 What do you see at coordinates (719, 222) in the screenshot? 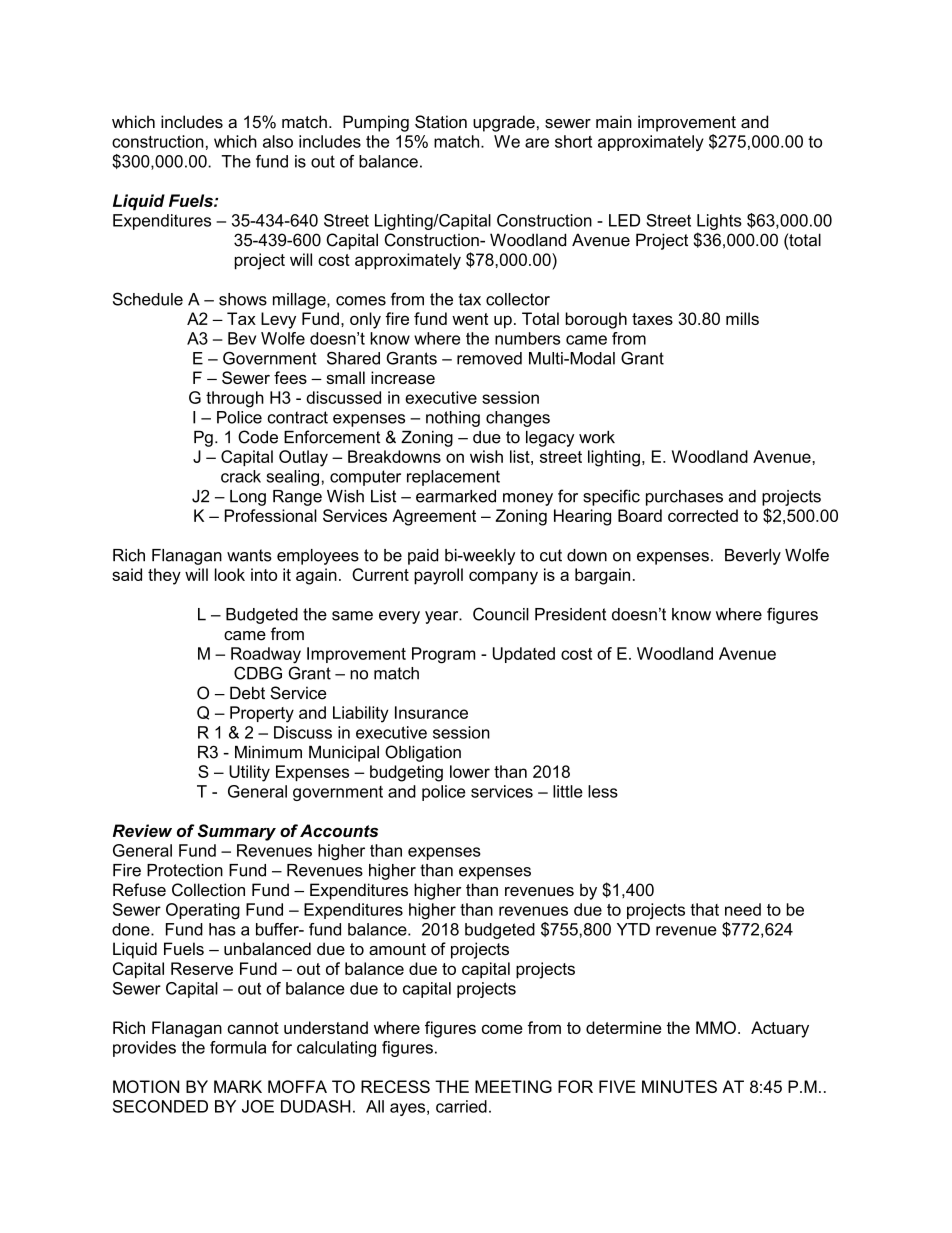
I see `Lights` at bounding box center [719, 222].
